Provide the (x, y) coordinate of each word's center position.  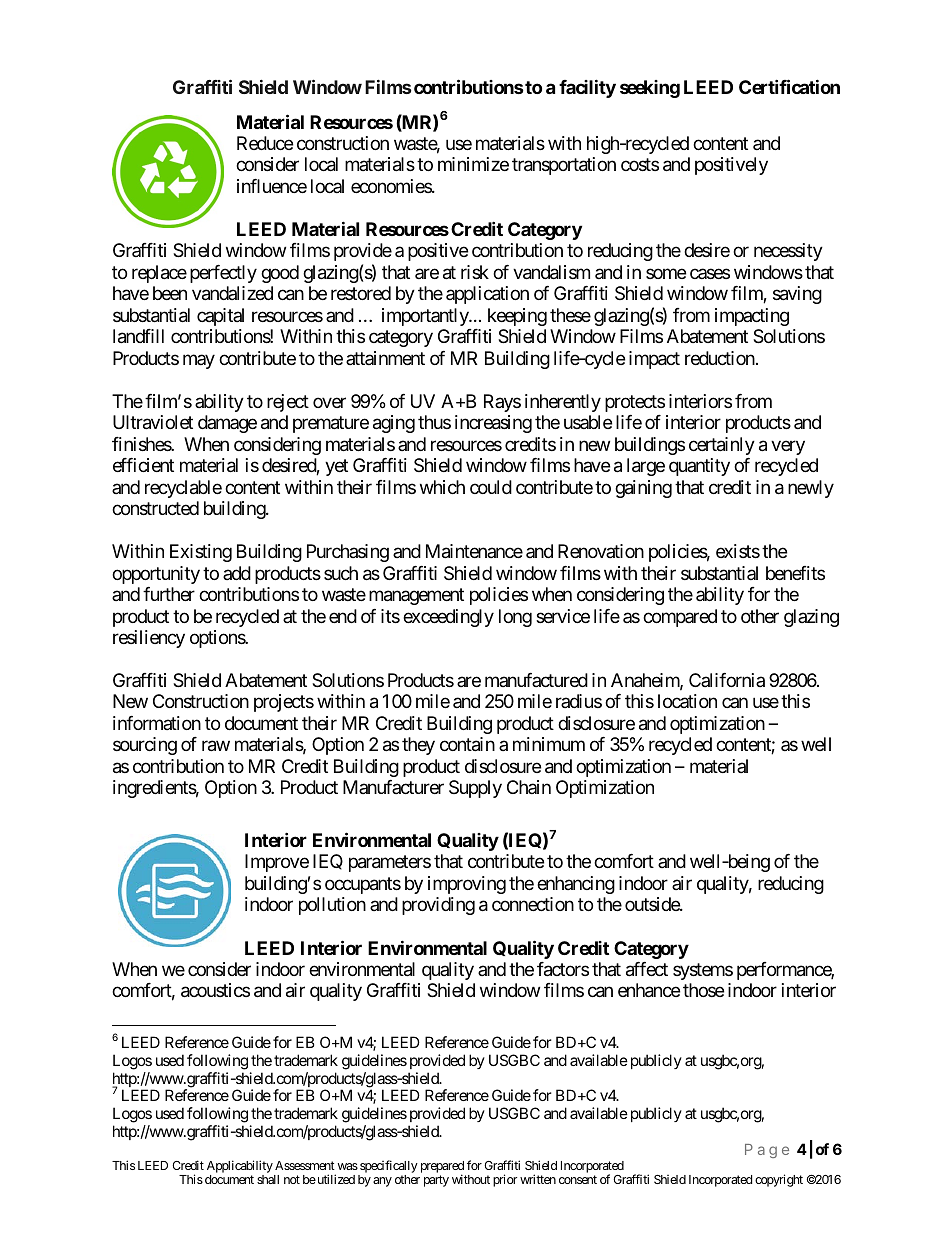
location (687, 701)
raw (216, 746)
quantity (699, 467)
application (487, 295)
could (491, 487)
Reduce (265, 143)
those (703, 990)
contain (467, 744)
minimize (473, 164)
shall (268, 1179)
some (666, 273)
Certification (789, 86)
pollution (332, 906)
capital (220, 317)
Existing (201, 553)
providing (438, 906)
